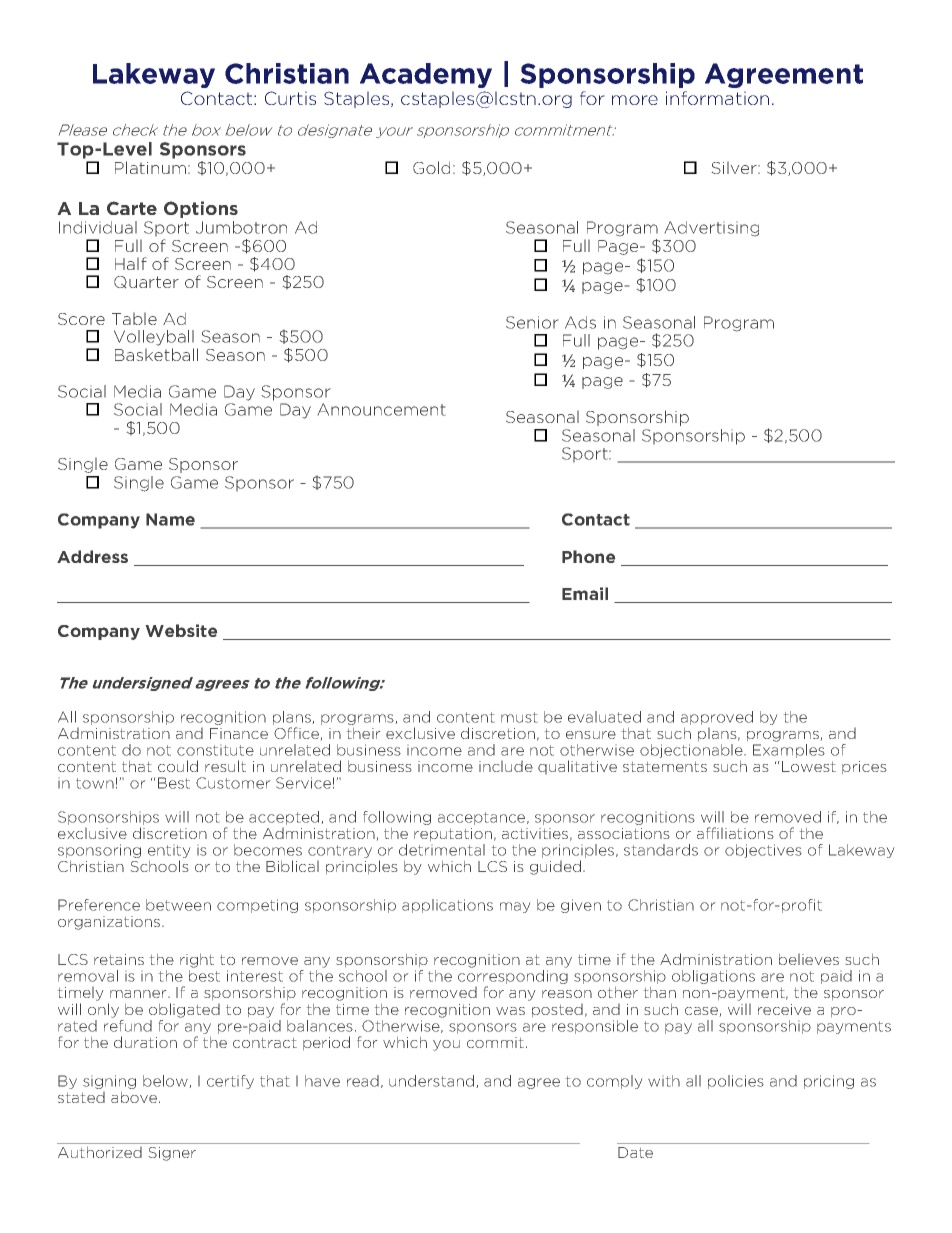 The image size is (952, 1233). What do you see at coordinates (172, 1154) in the screenshot?
I see `Signer` at bounding box center [172, 1154].
